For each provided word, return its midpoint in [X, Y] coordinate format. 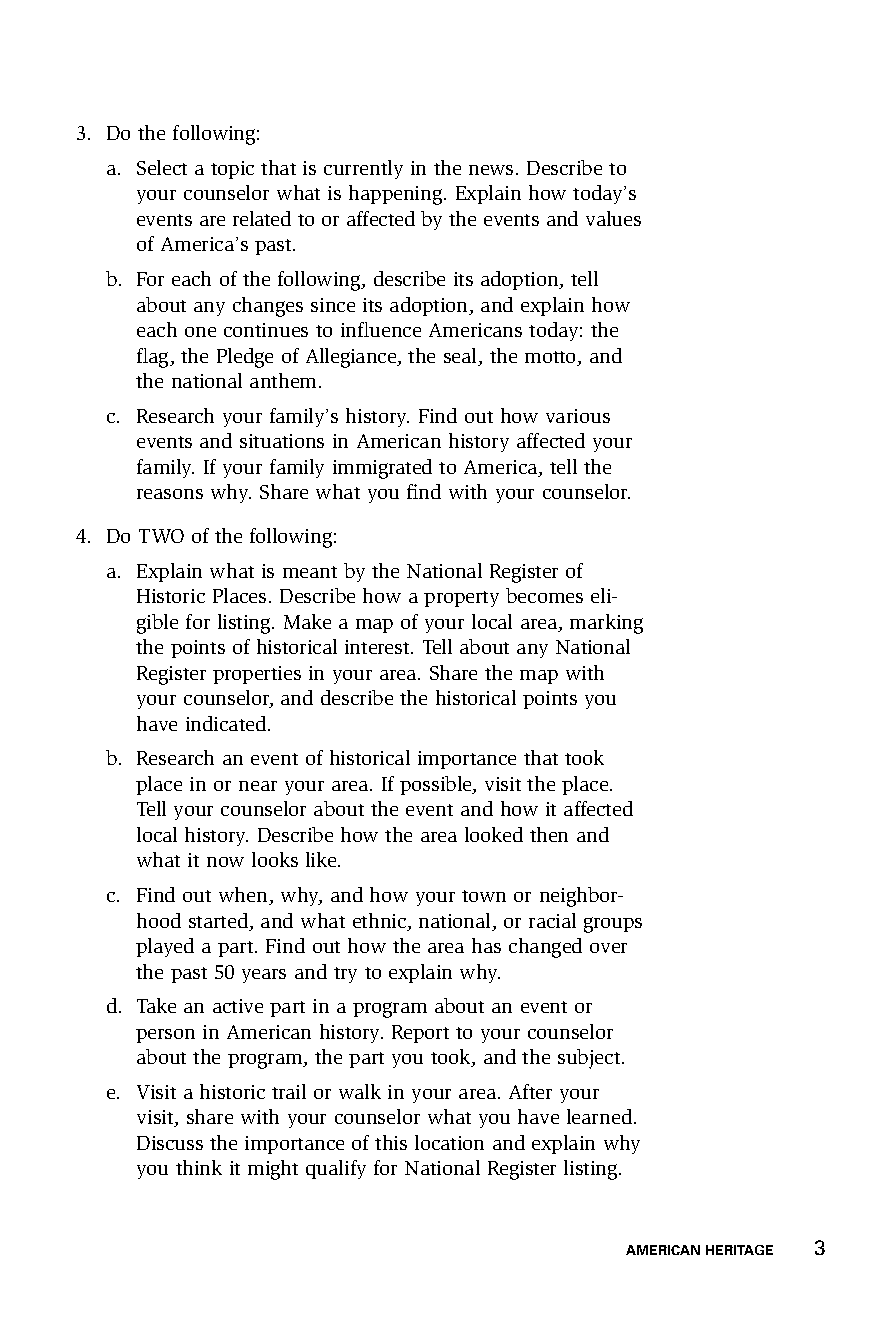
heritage [739, 1250]
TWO [161, 536]
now [225, 862]
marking [606, 624]
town [484, 896]
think [199, 1167]
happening [397, 195]
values [613, 218]
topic [232, 170]
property [461, 599]
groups [613, 925]
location [449, 1142]
